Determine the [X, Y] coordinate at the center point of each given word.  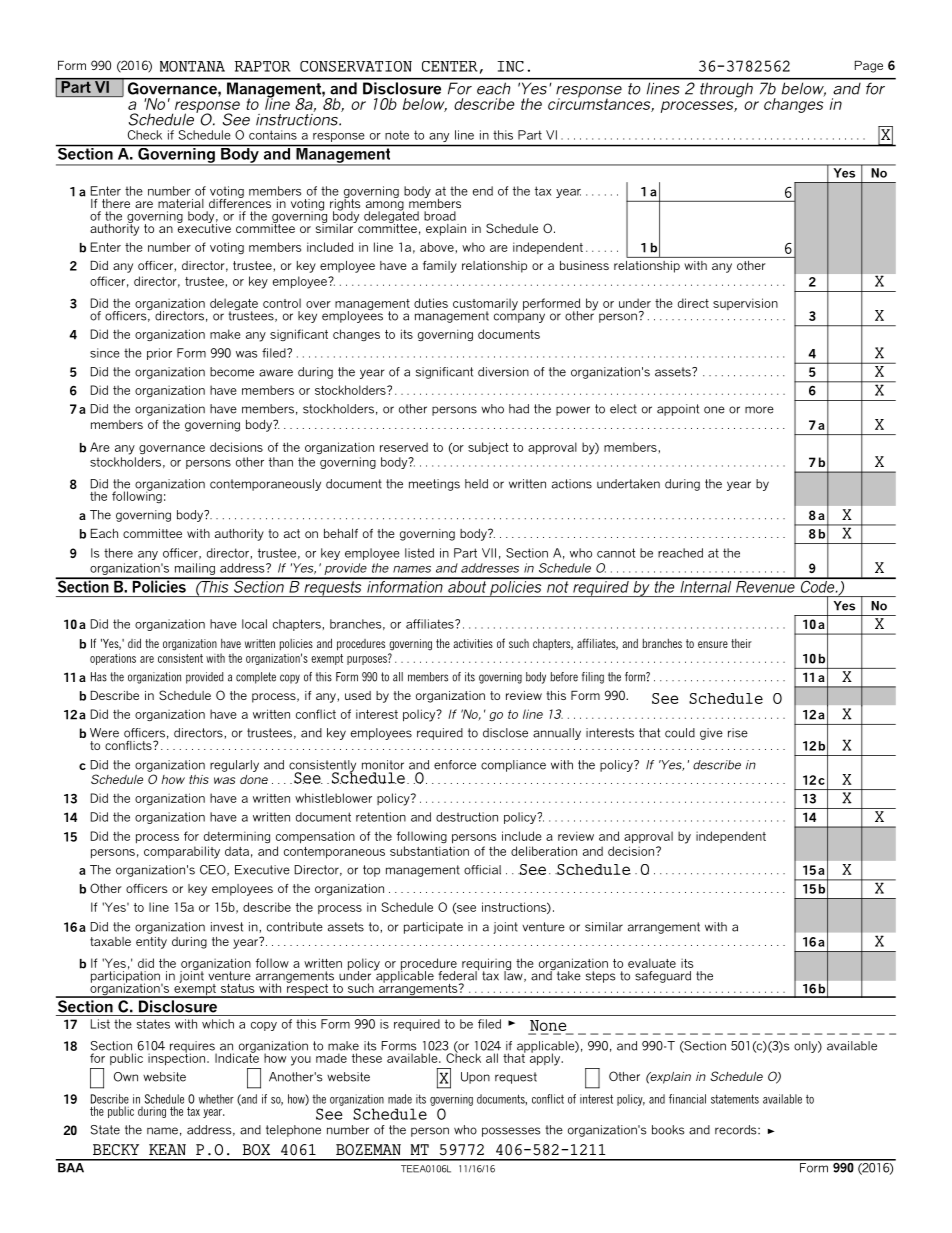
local [254, 624]
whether [216, 1099]
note [397, 135]
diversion [503, 372]
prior [159, 354]
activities [473, 643]
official [482, 870]
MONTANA [192, 66]
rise [738, 733]
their [741, 643]
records [737, 1130]
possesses [511, 1132]
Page [869, 67]
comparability [182, 852]
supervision [745, 304]
